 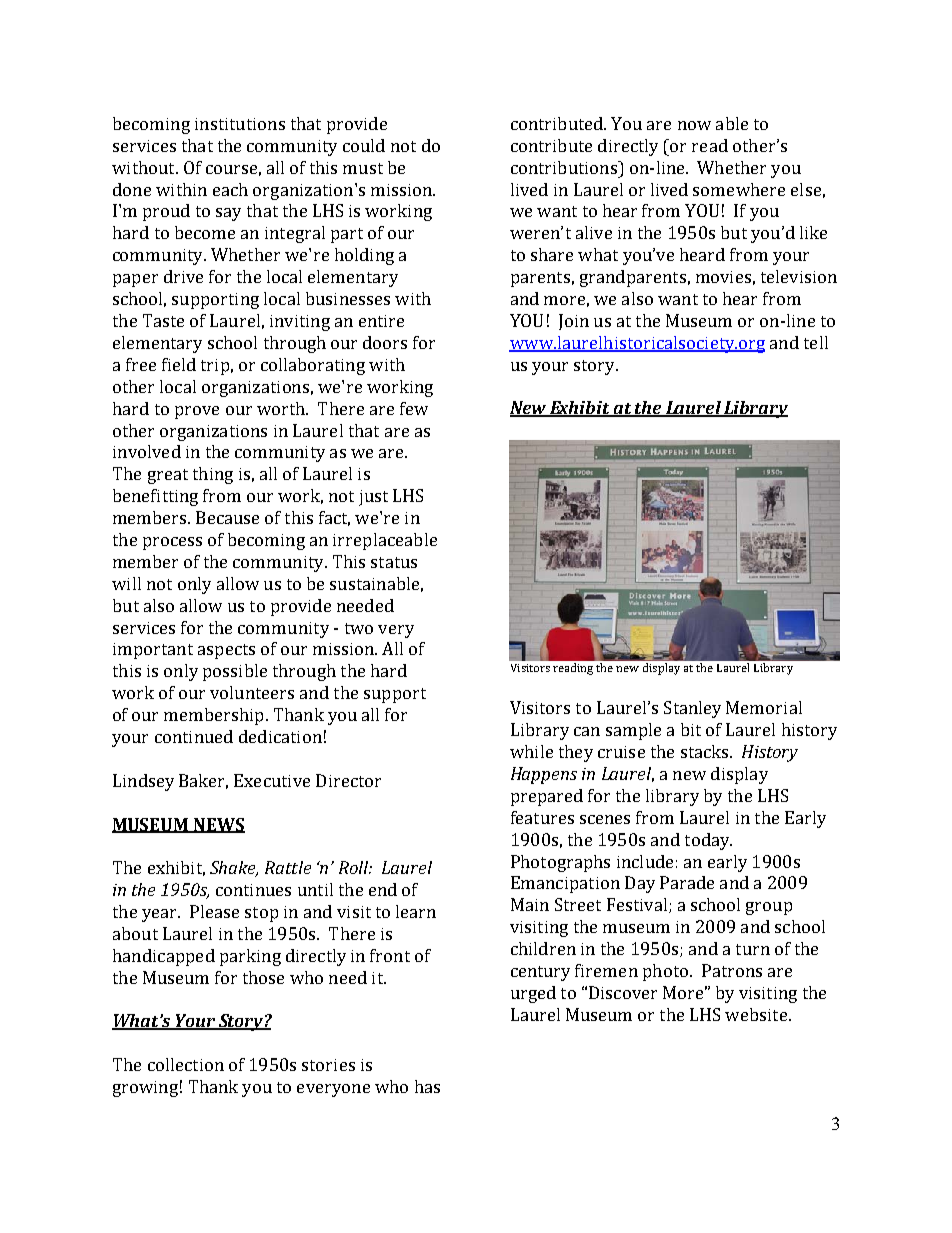 What do you see at coordinates (226, 651) in the image?
I see `aspects` at bounding box center [226, 651].
